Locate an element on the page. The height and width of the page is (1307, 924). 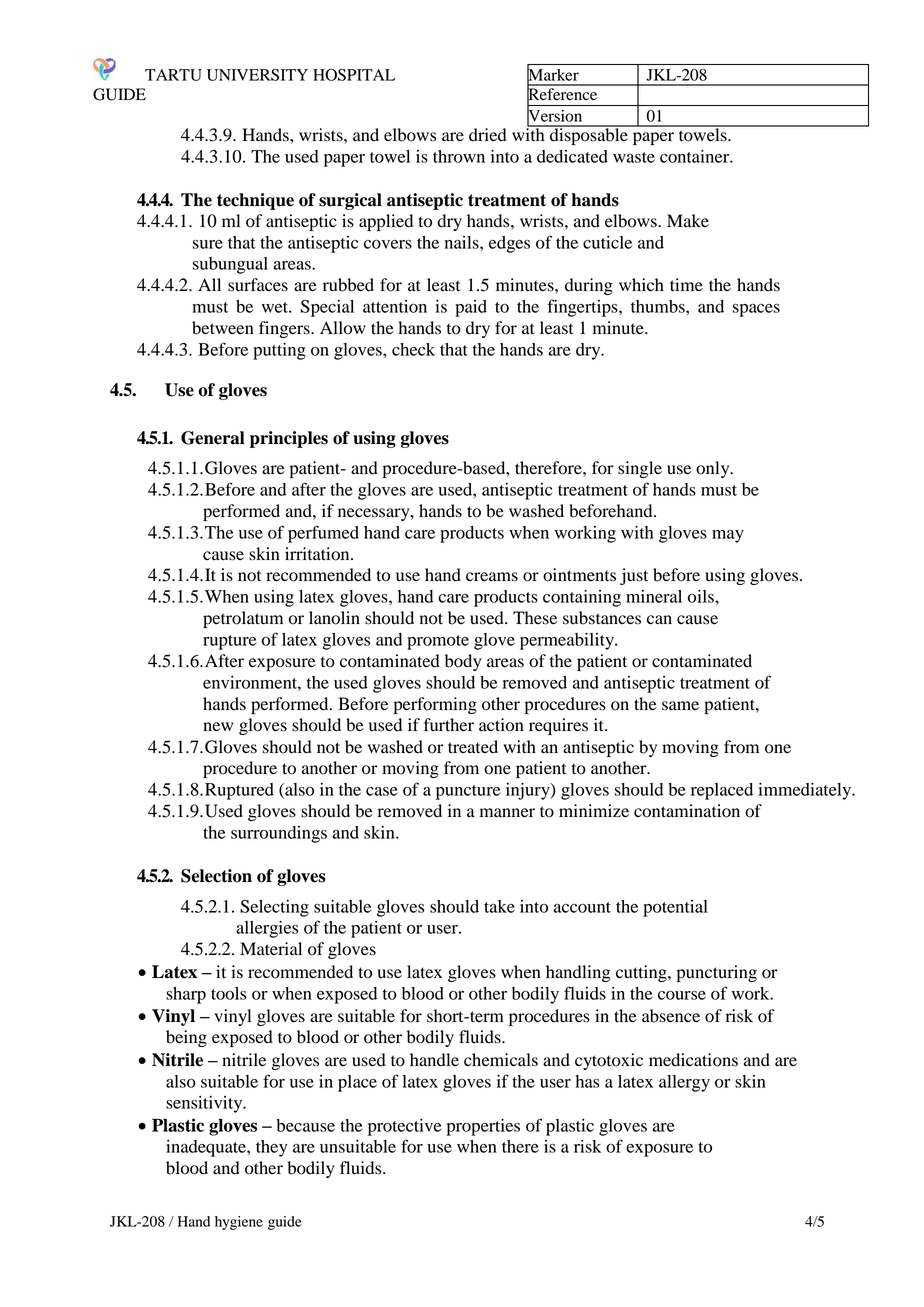
waste is located at coordinates (634, 157).
